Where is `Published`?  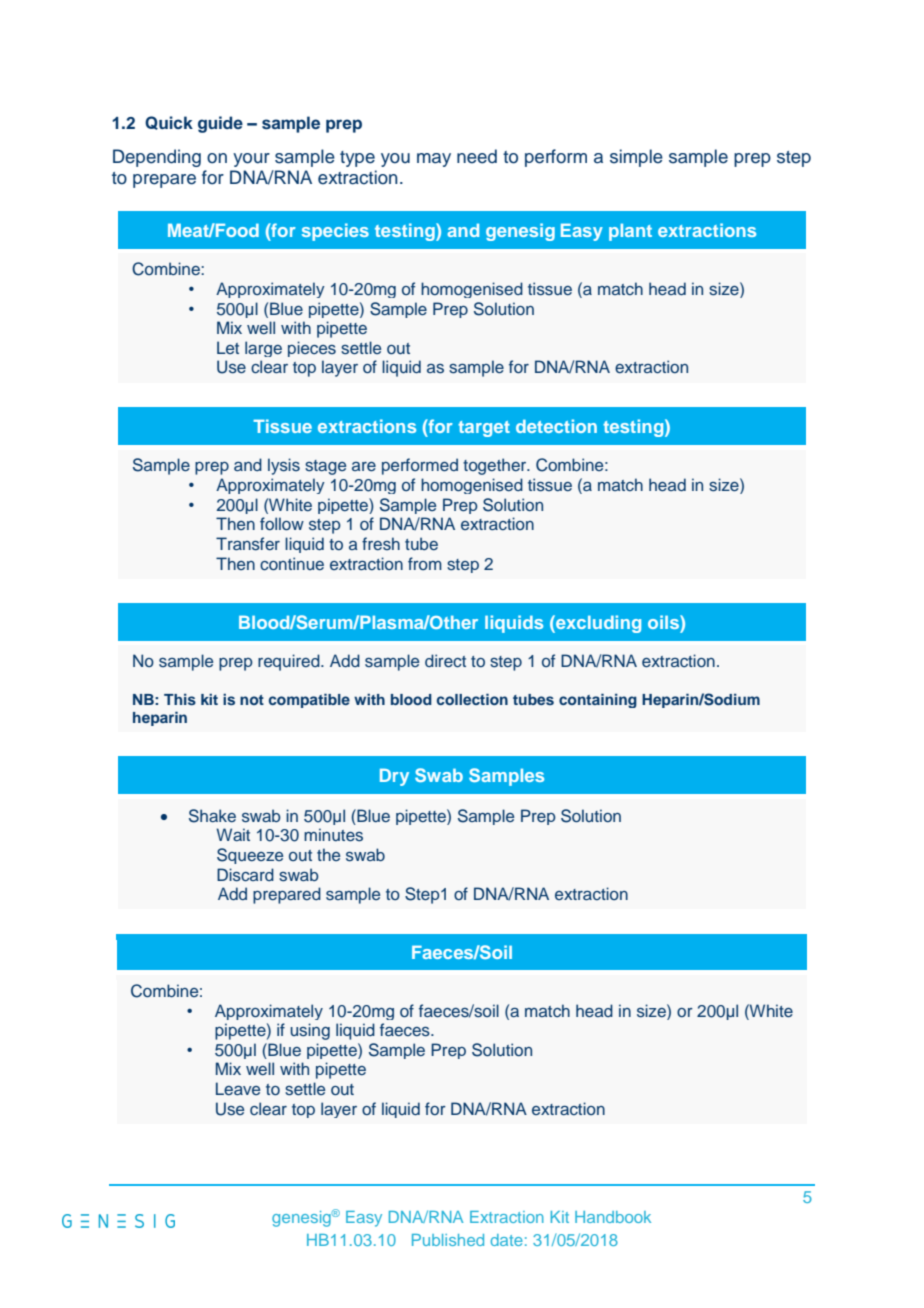 Published is located at coordinates (448, 1240).
